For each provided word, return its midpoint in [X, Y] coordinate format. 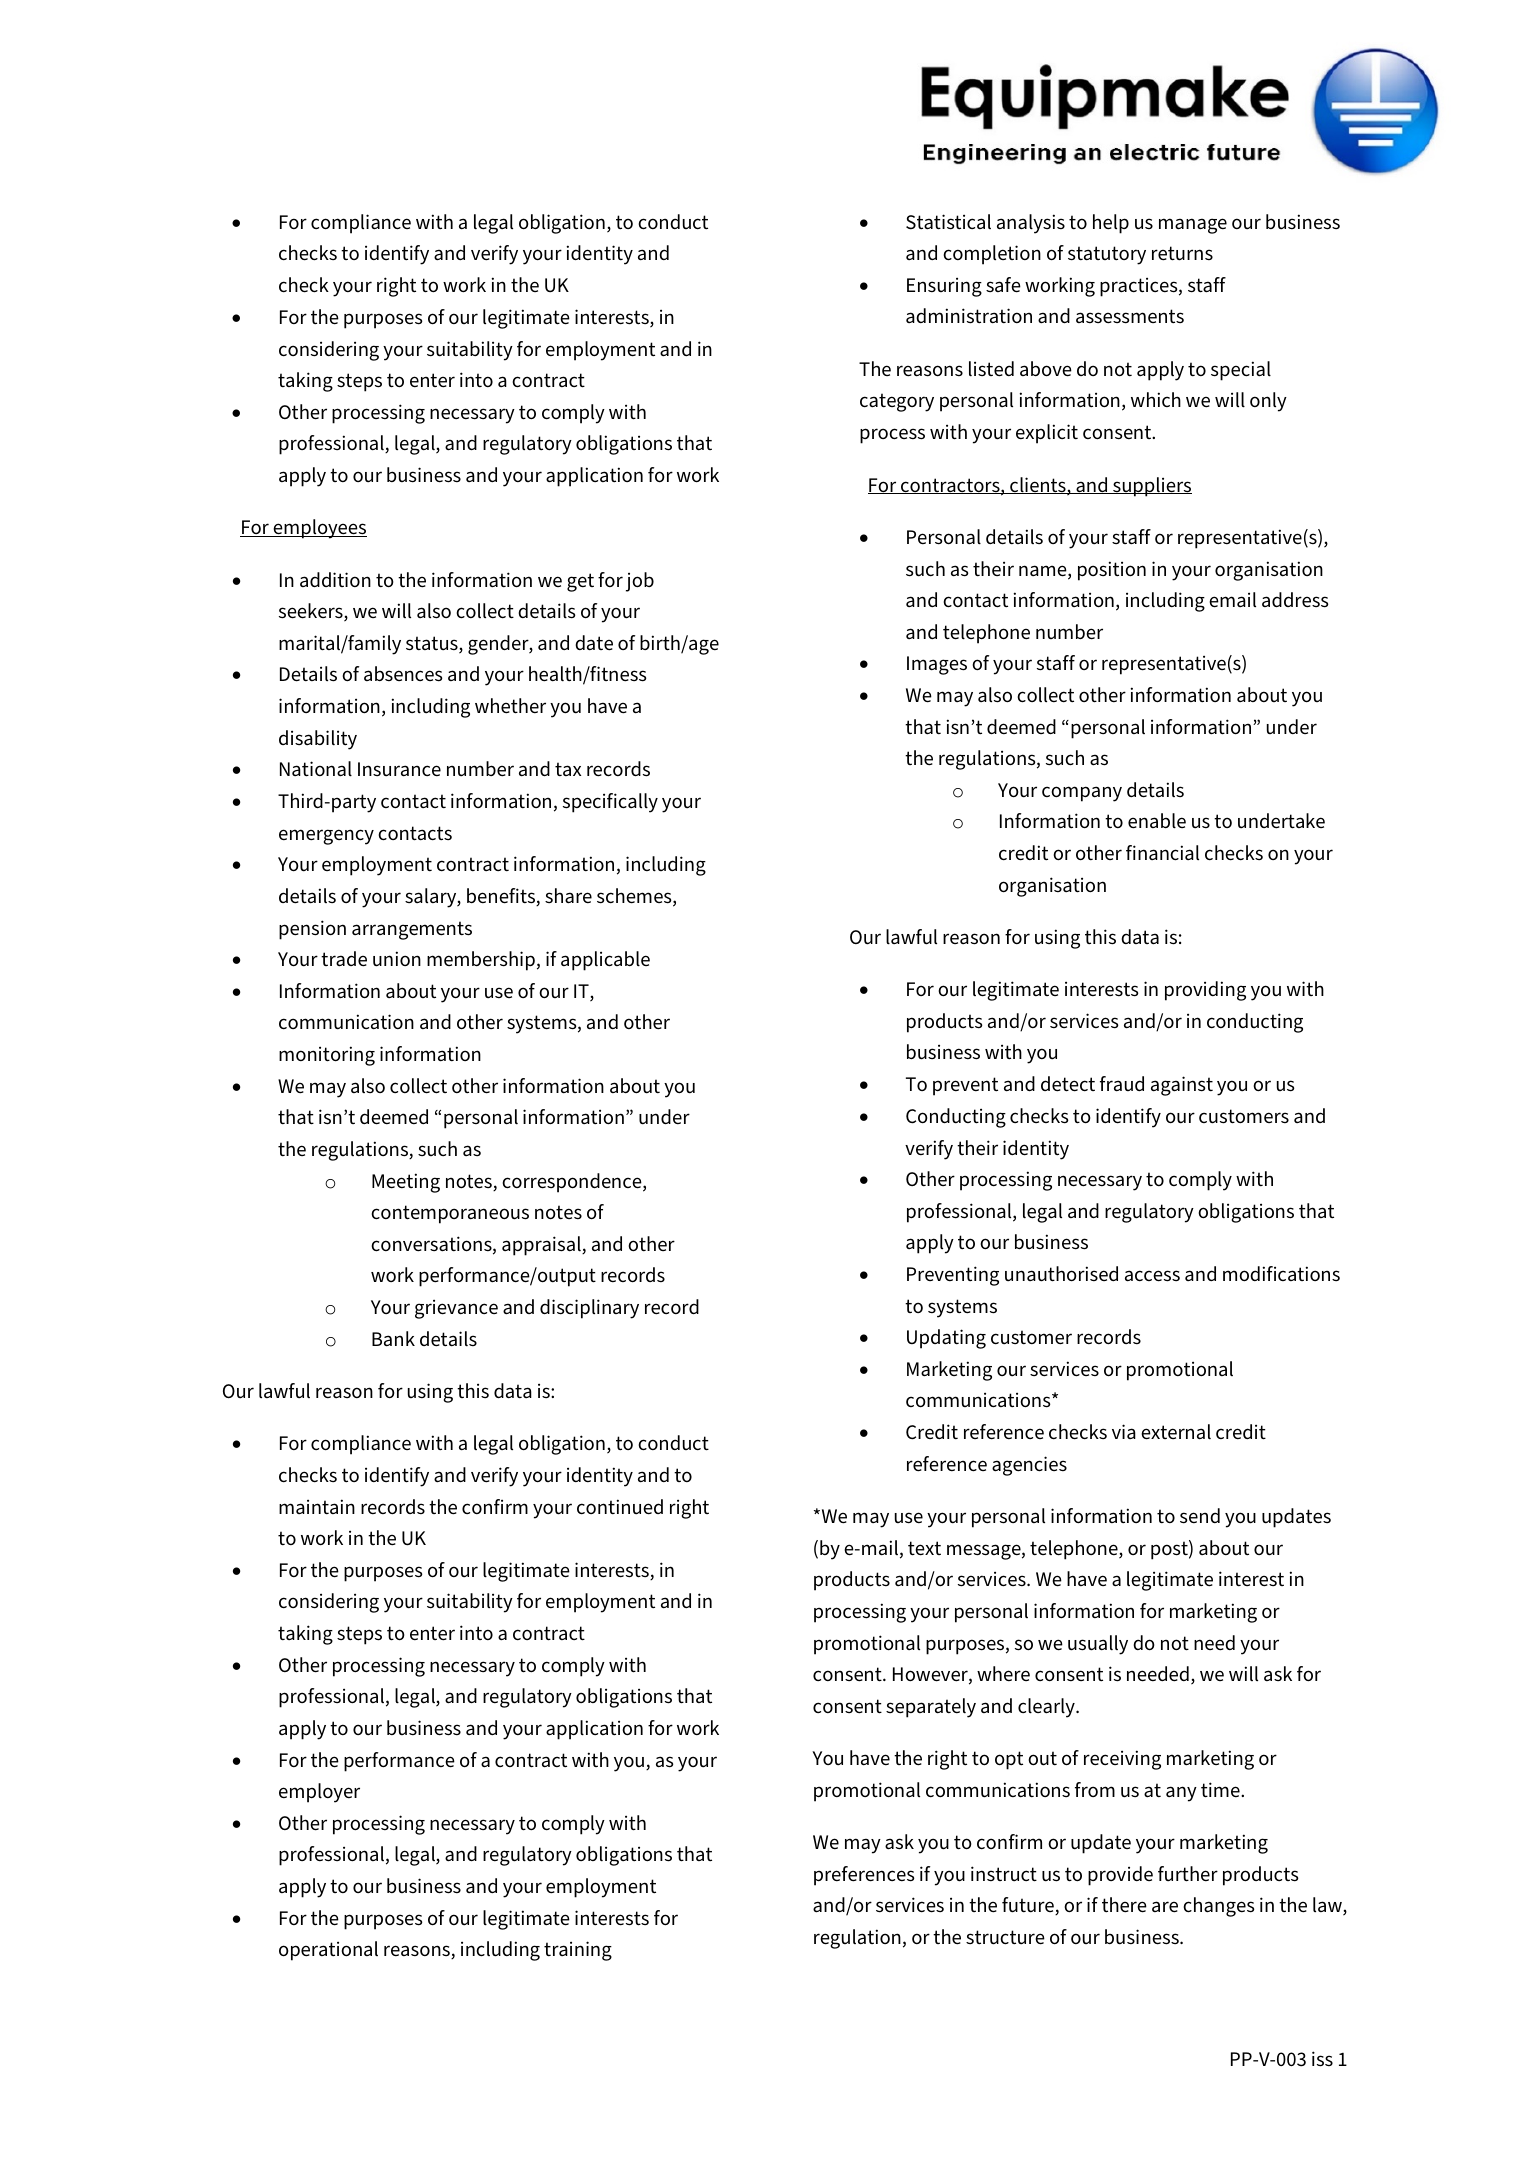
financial [1162, 853]
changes [1219, 1907]
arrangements [412, 930]
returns [1182, 253]
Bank [393, 1339]
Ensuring [944, 287]
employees [319, 529]
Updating [946, 1339]
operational [328, 1951]
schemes [635, 897]
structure [1005, 1937]
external [1176, 1432]
